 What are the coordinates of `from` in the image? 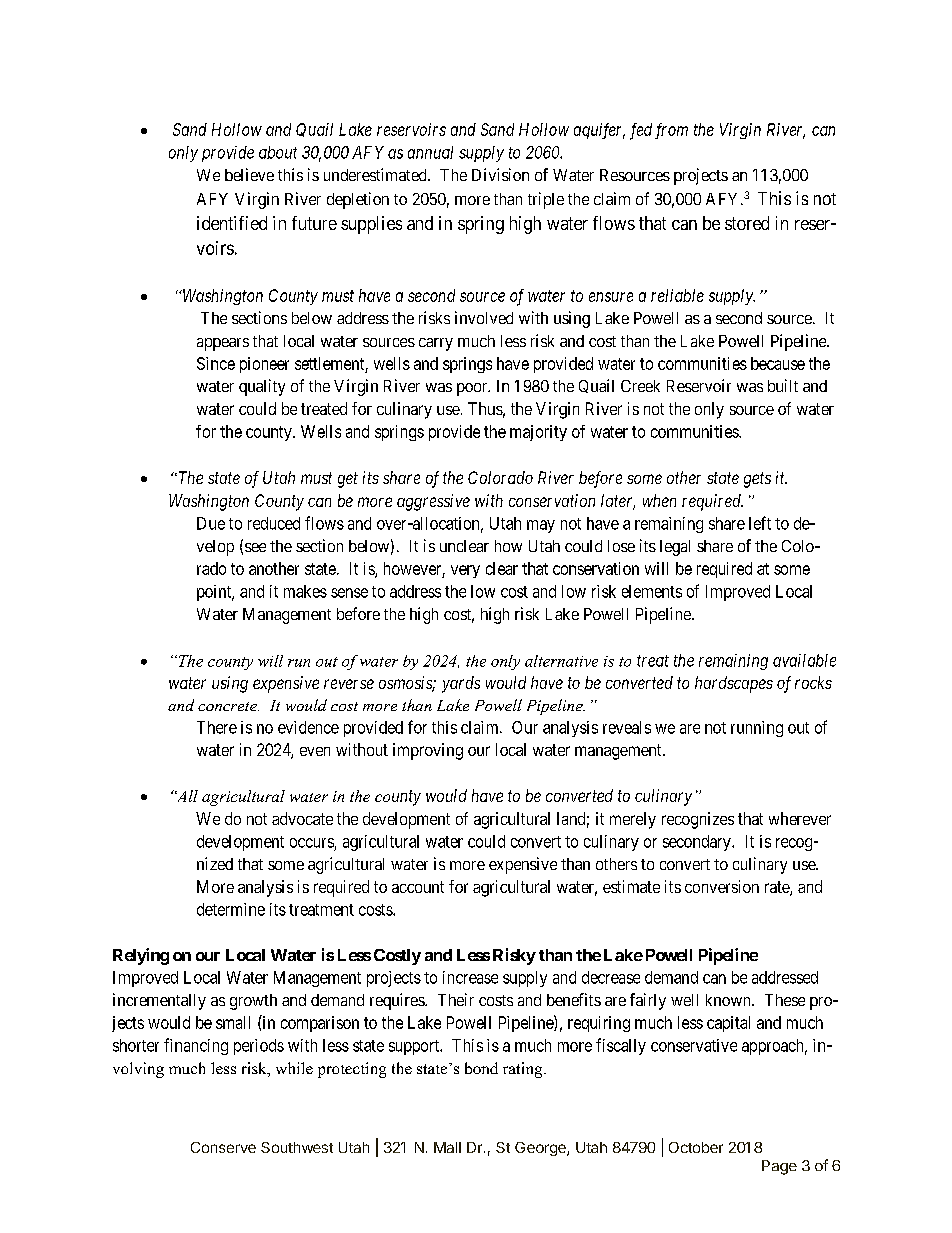 It's located at (671, 131).
